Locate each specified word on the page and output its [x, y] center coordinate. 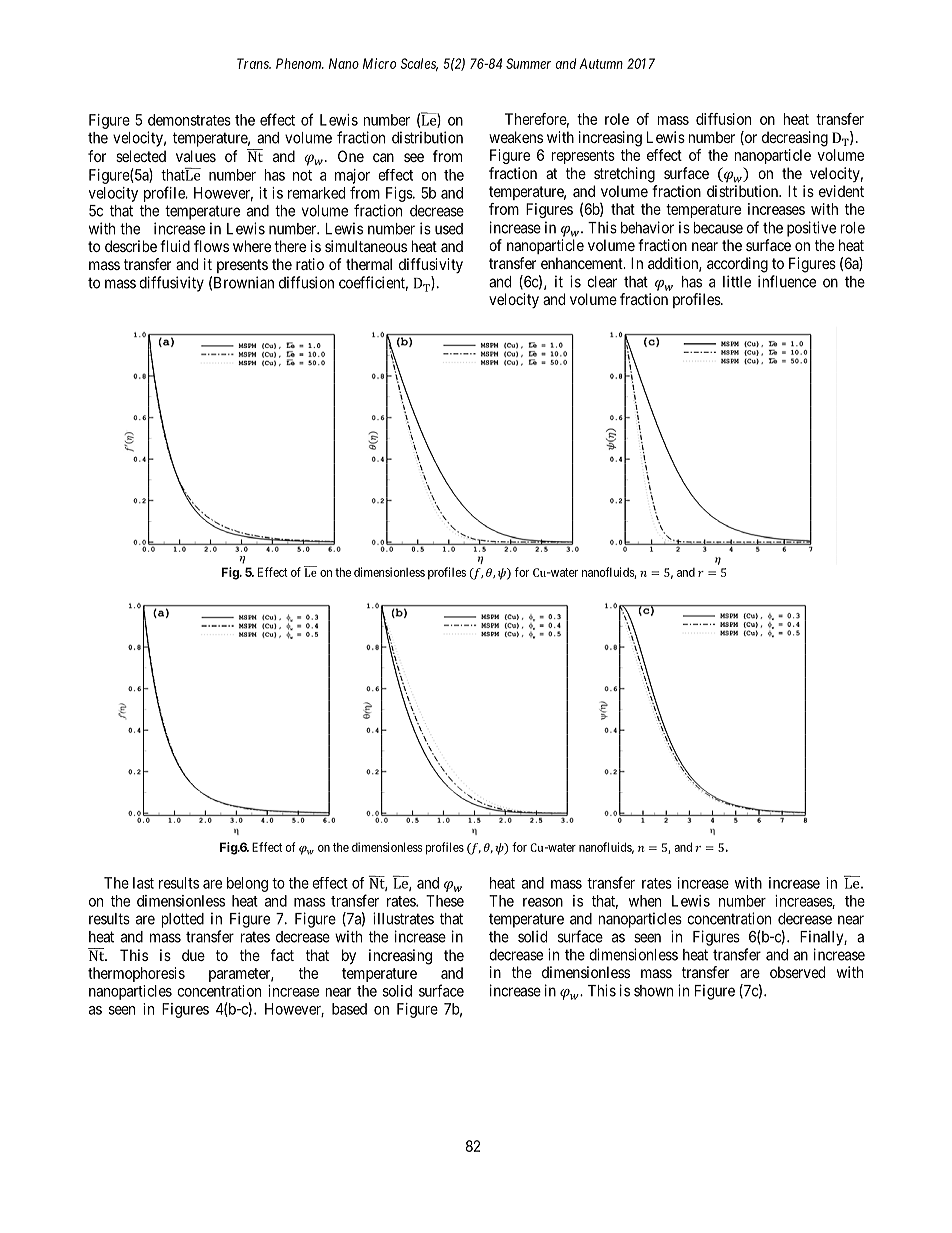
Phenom [300, 63]
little [737, 281]
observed [797, 972]
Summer [528, 63]
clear [602, 282]
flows [211, 246]
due [193, 955]
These [445, 901]
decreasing [795, 139]
